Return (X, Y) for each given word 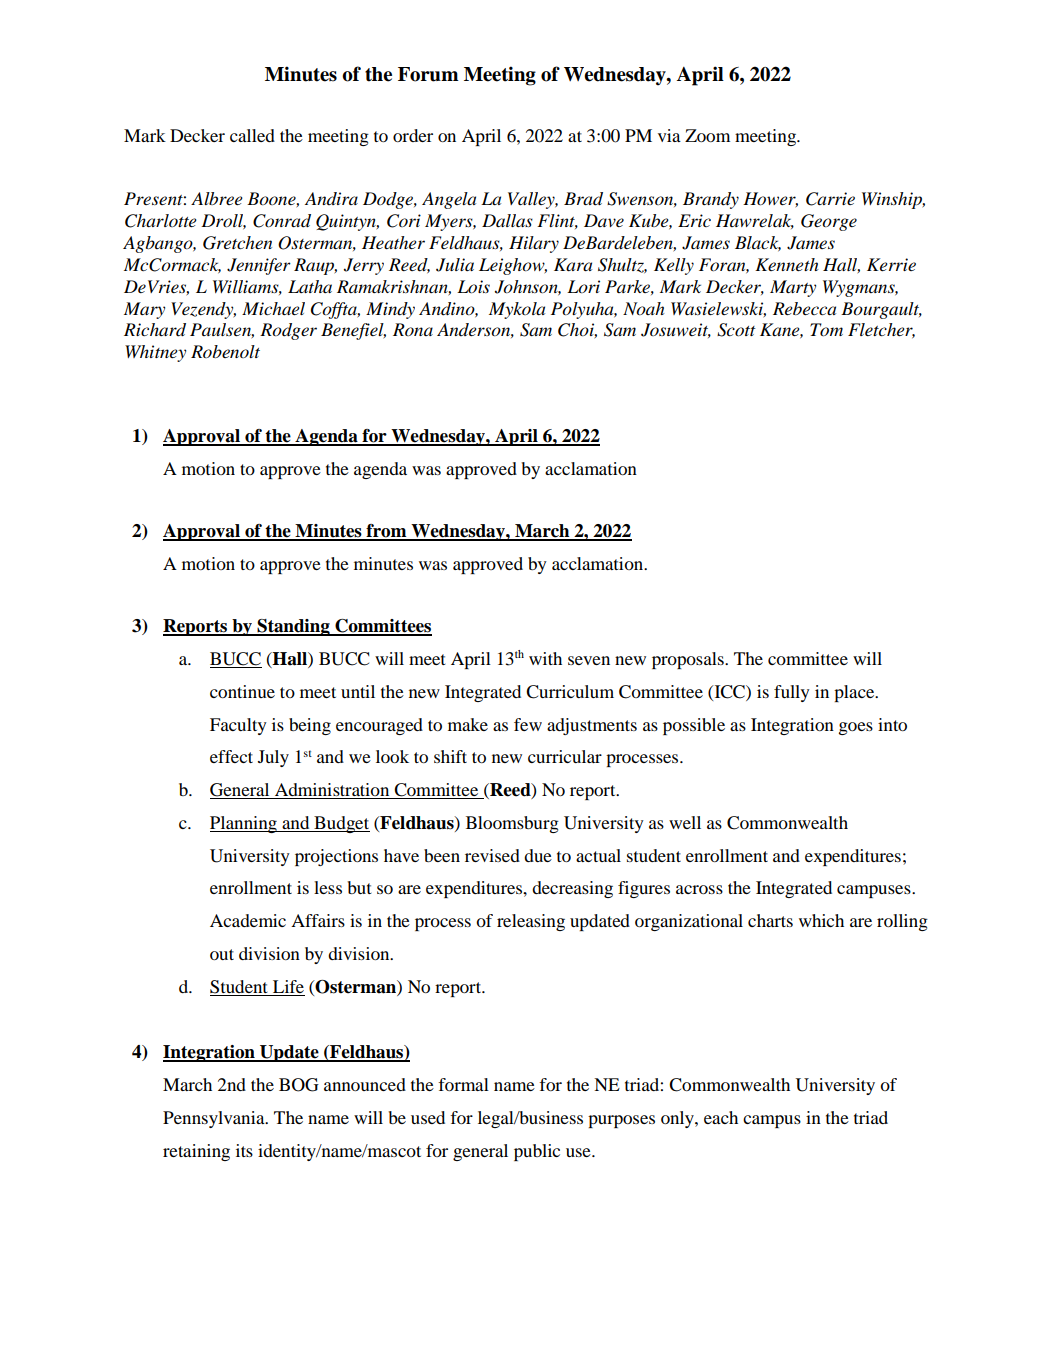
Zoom (707, 135)
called (252, 135)
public (537, 1152)
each (721, 1117)
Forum (428, 74)
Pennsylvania (215, 1119)
